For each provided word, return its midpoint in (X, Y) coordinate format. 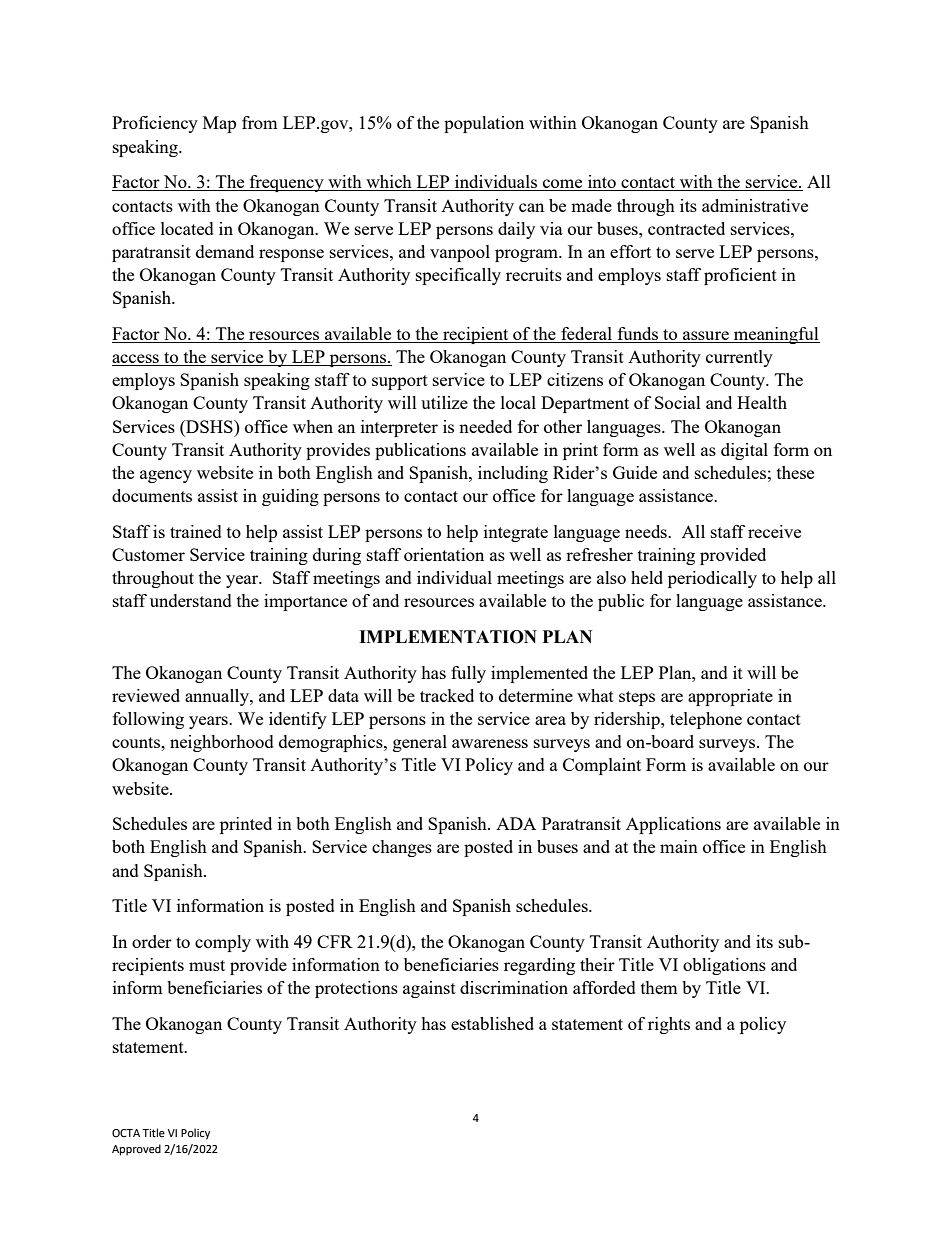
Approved (136, 1150)
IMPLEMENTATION (448, 637)
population (484, 124)
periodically (712, 579)
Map (219, 124)
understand (191, 600)
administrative (755, 205)
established (492, 1023)
